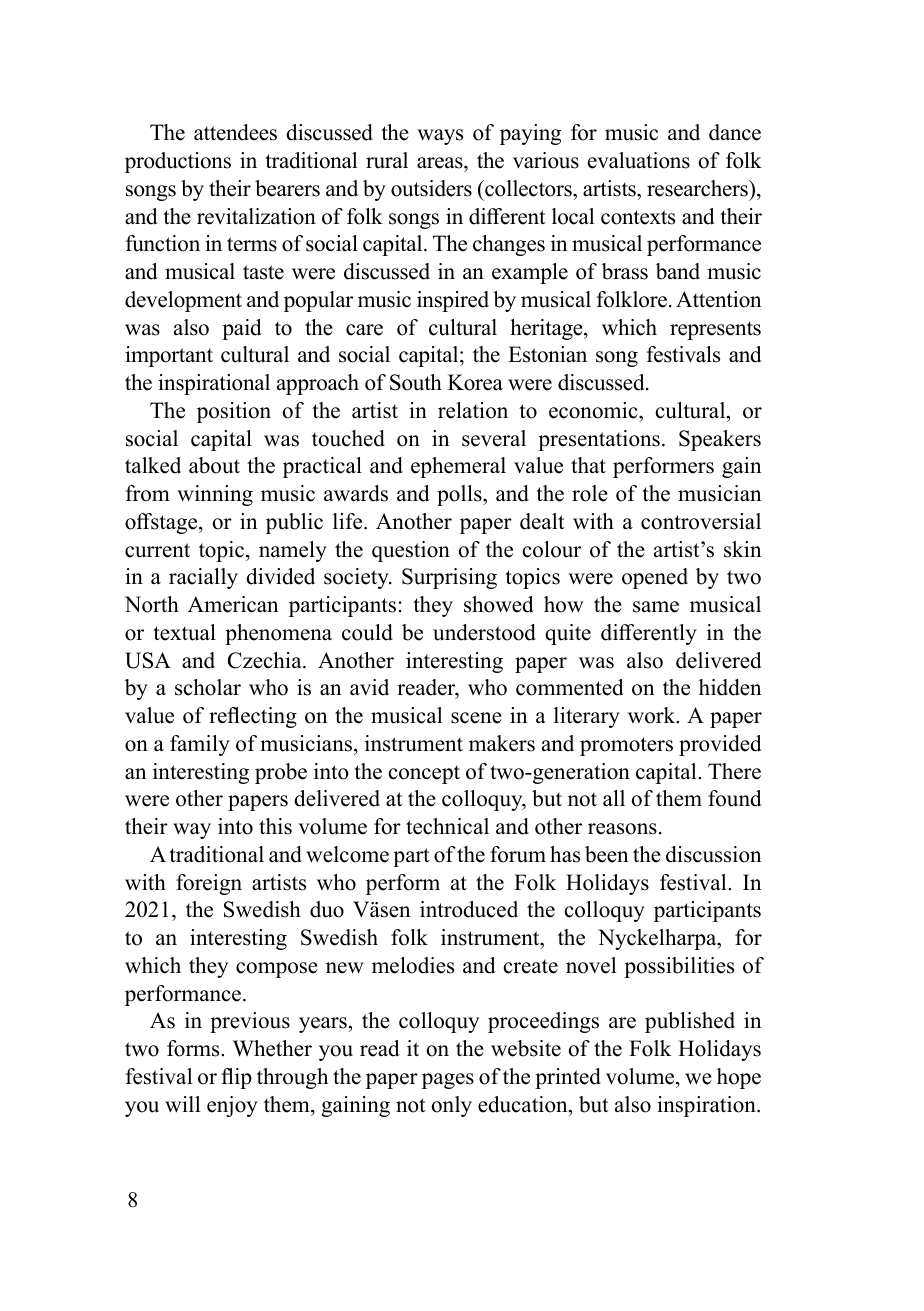 This image has height=1311, width=924. I want to click on American, so click(233, 604).
